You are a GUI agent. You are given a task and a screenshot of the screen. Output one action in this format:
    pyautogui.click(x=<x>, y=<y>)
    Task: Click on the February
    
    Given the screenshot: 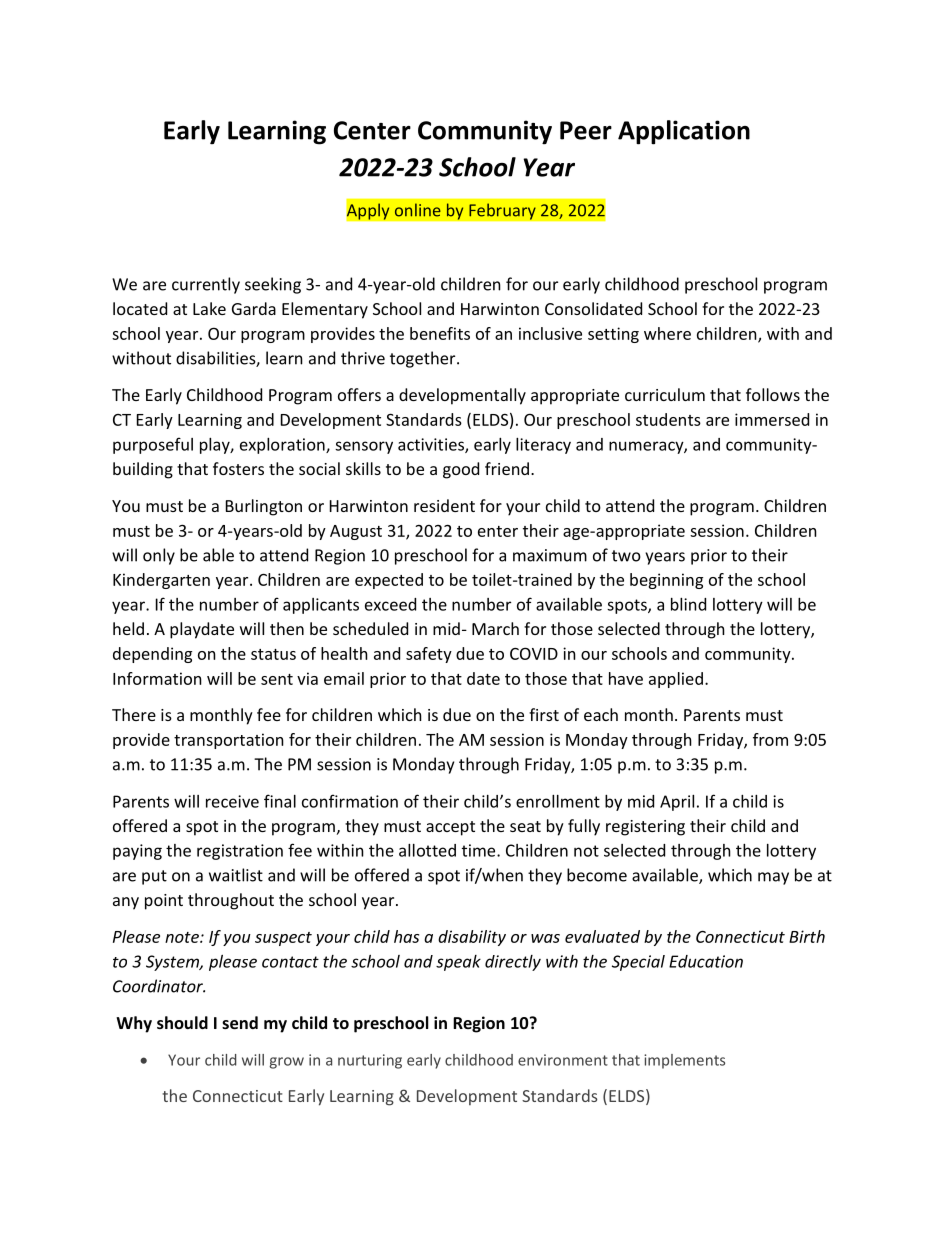 What is the action you would take?
    pyautogui.click(x=502, y=211)
